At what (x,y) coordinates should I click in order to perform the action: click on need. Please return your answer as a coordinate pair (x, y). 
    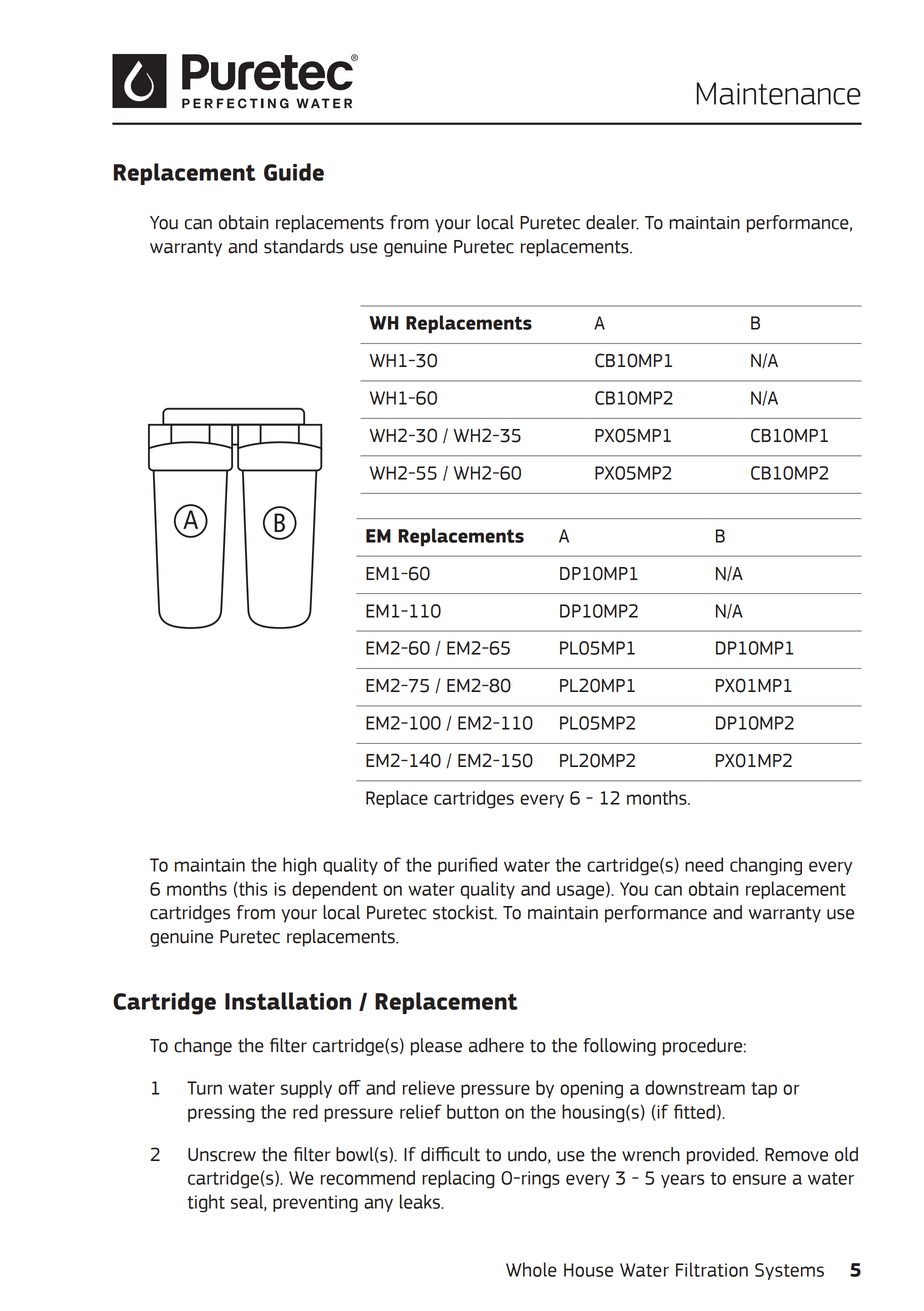
    Looking at the image, I should click on (704, 864).
